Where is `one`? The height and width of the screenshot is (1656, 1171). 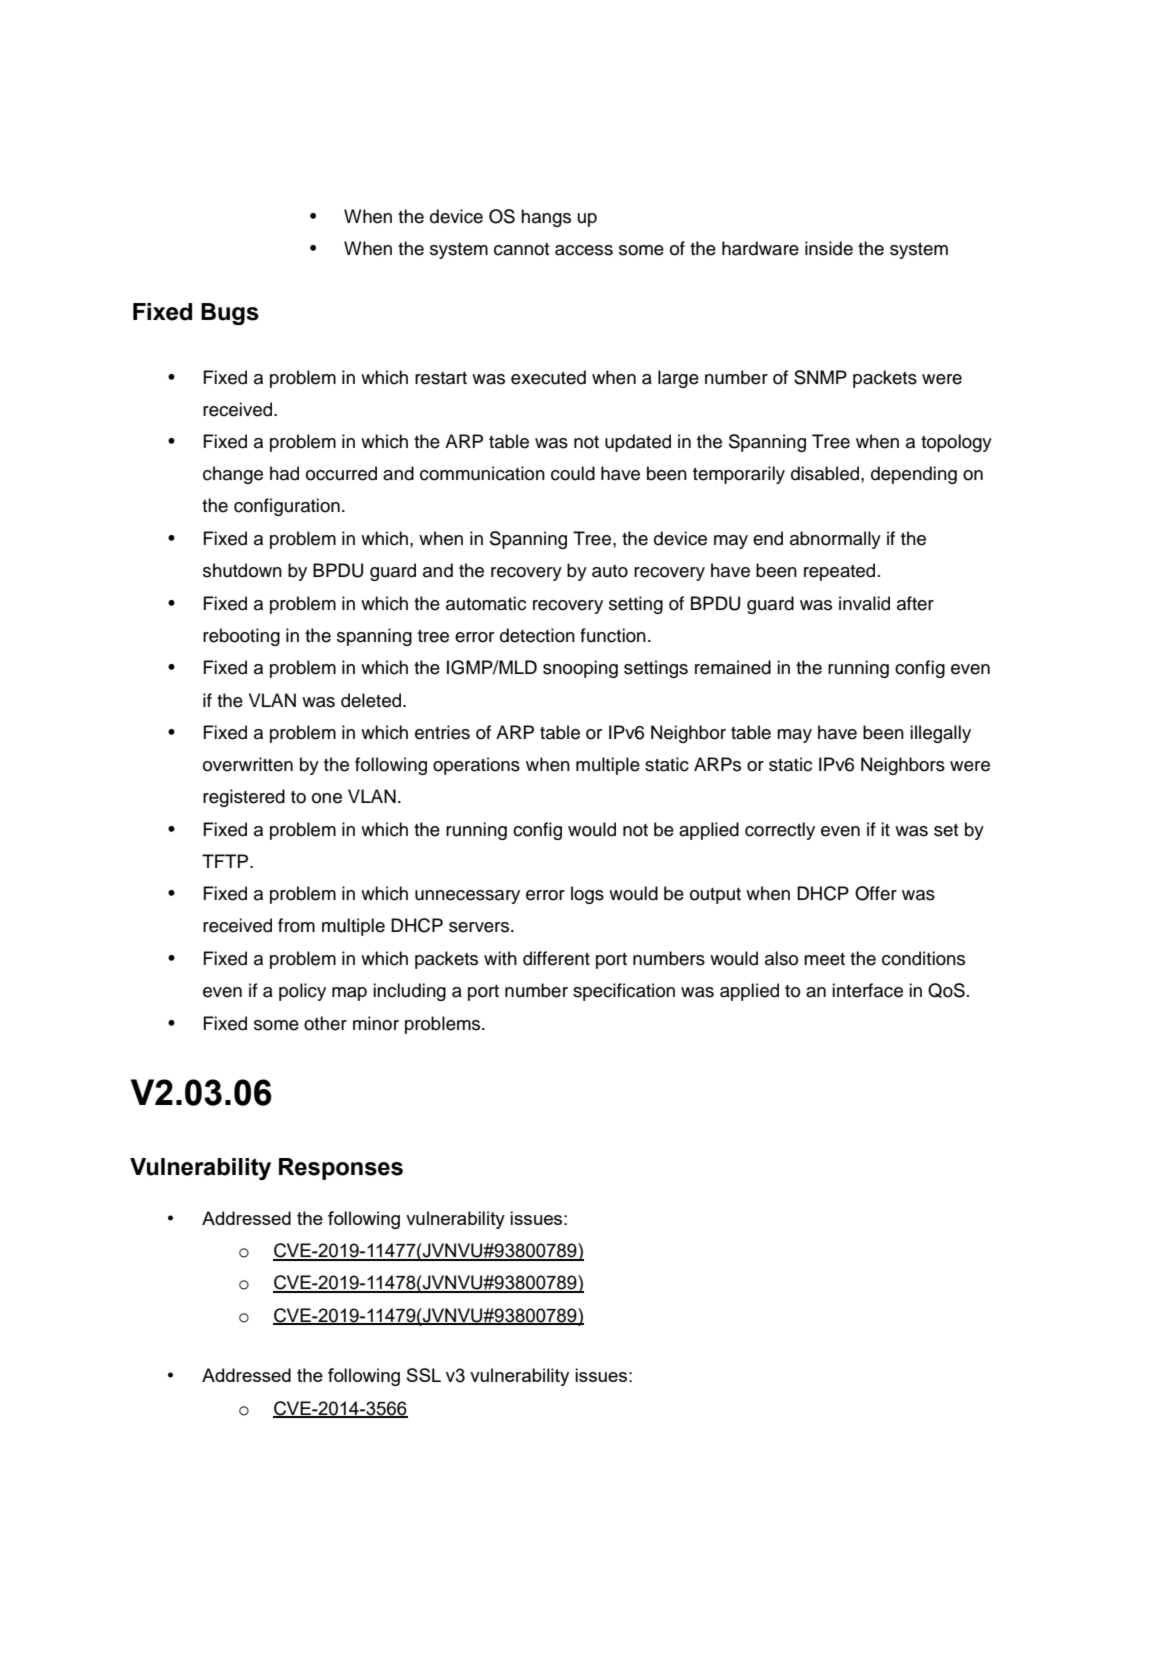
one is located at coordinates (327, 798).
